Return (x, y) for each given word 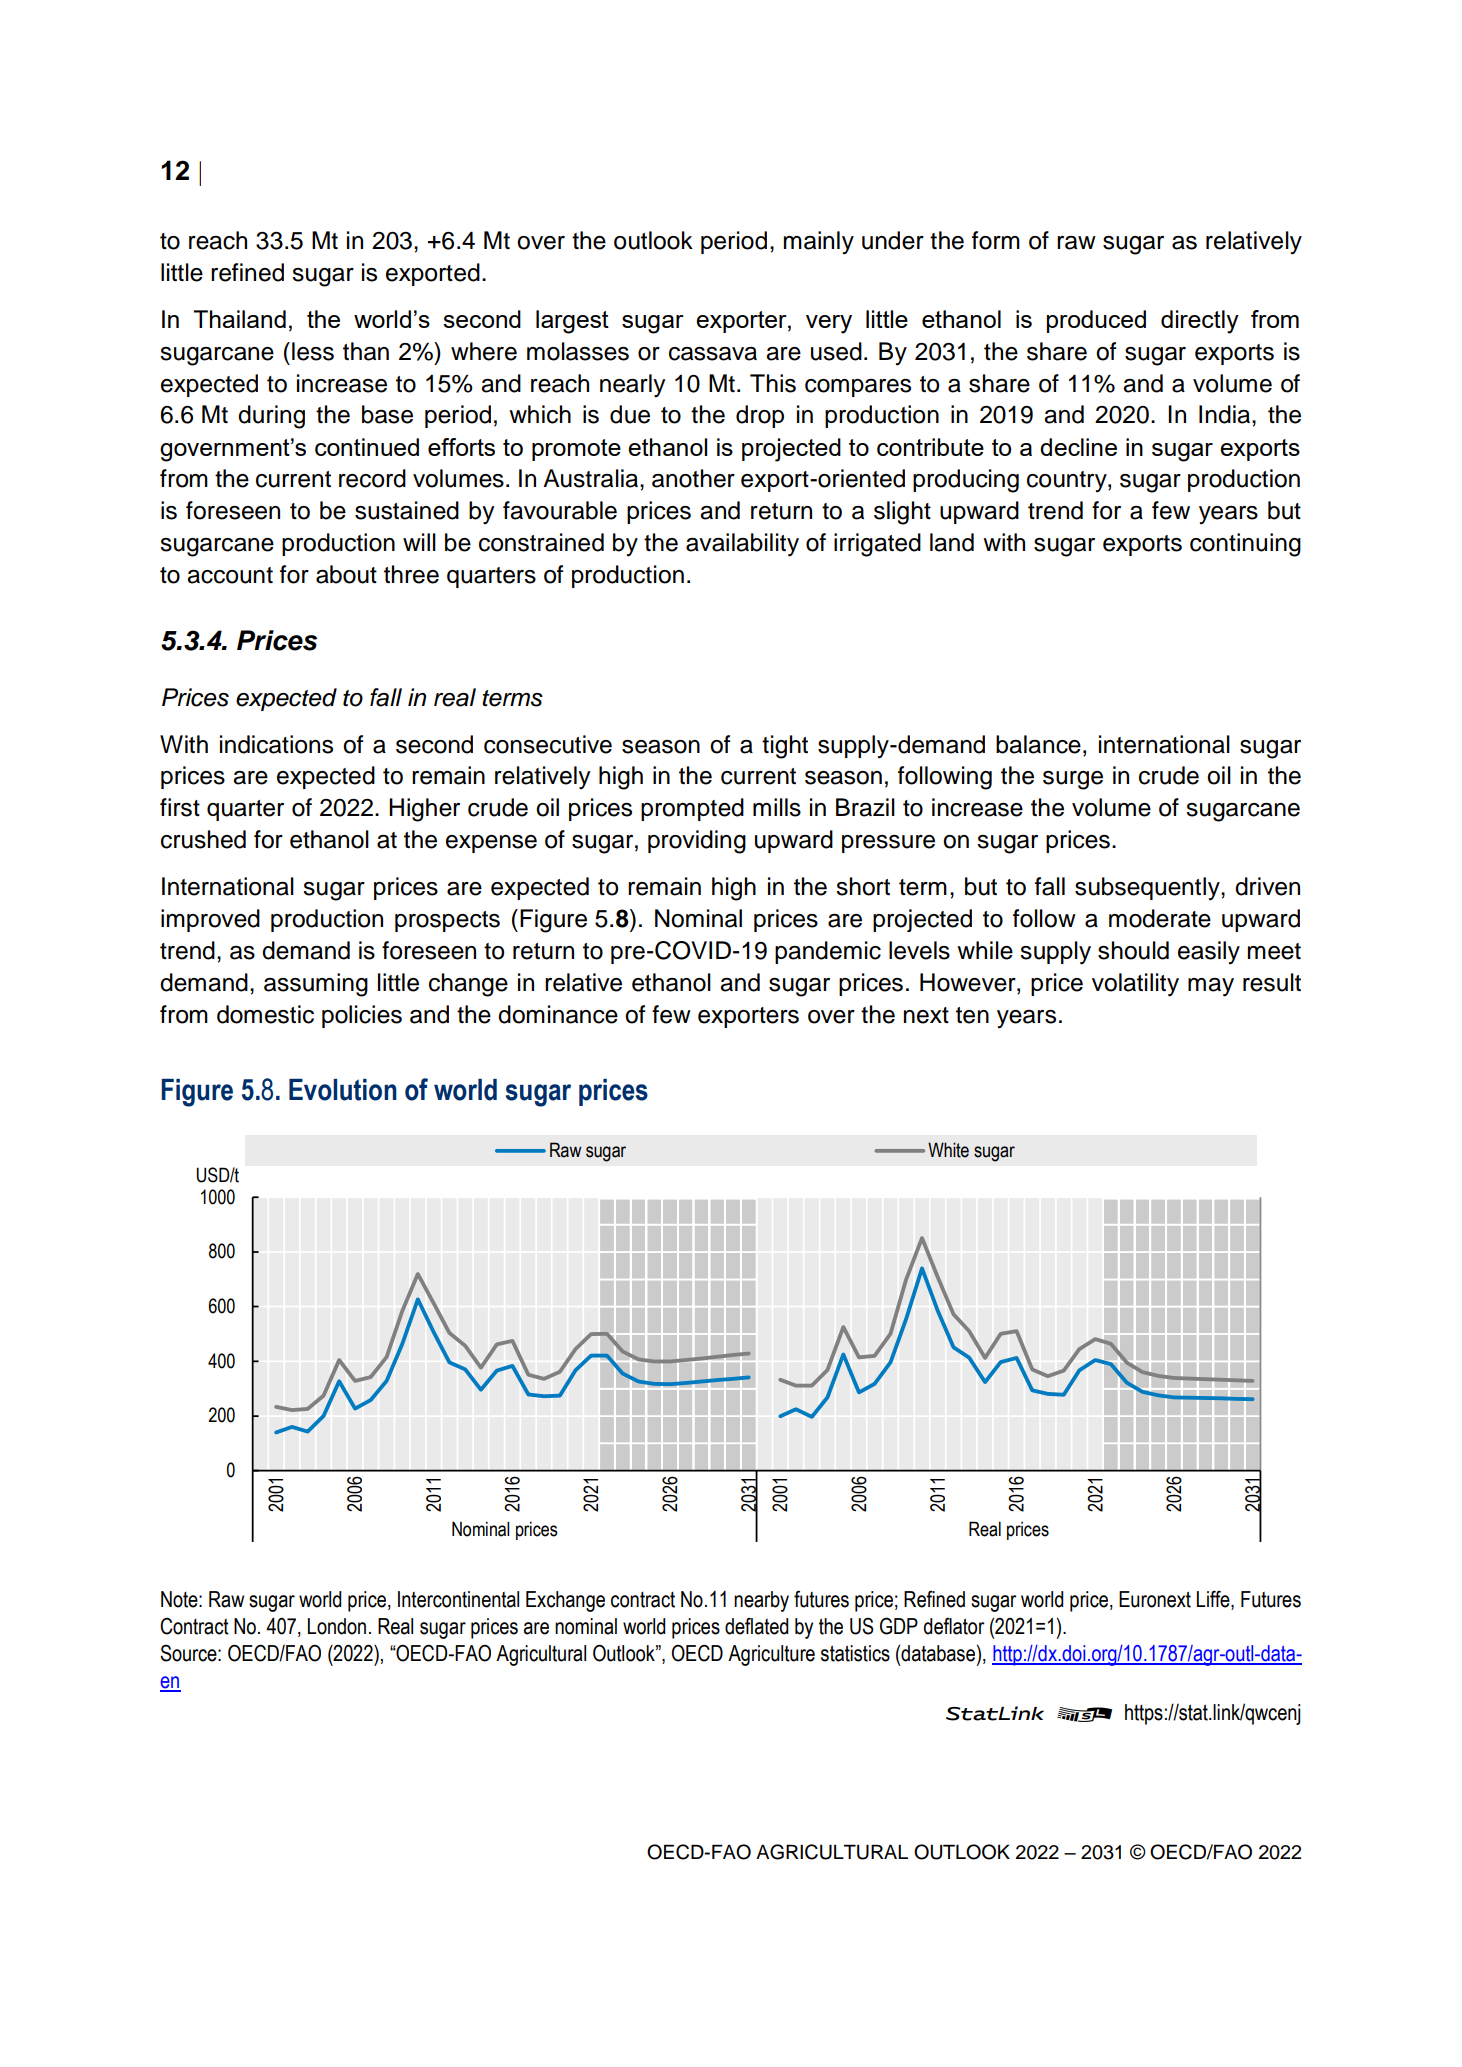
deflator (954, 1626)
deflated (757, 1626)
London (337, 1626)
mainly (819, 243)
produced (1096, 321)
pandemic (828, 952)
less (313, 351)
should (1133, 950)
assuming (316, 985)
